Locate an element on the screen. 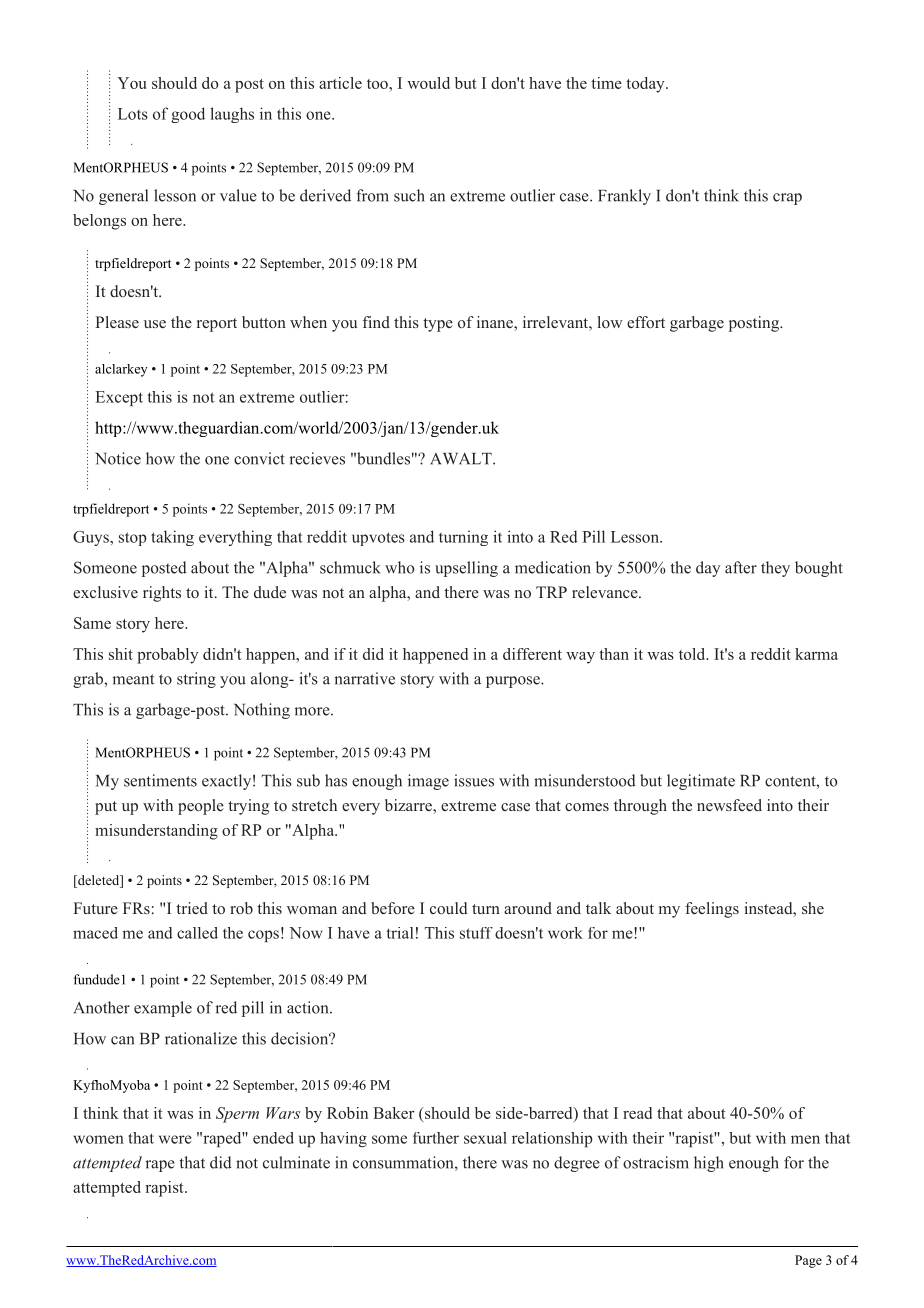  told is located at coordinates (693, 654).
